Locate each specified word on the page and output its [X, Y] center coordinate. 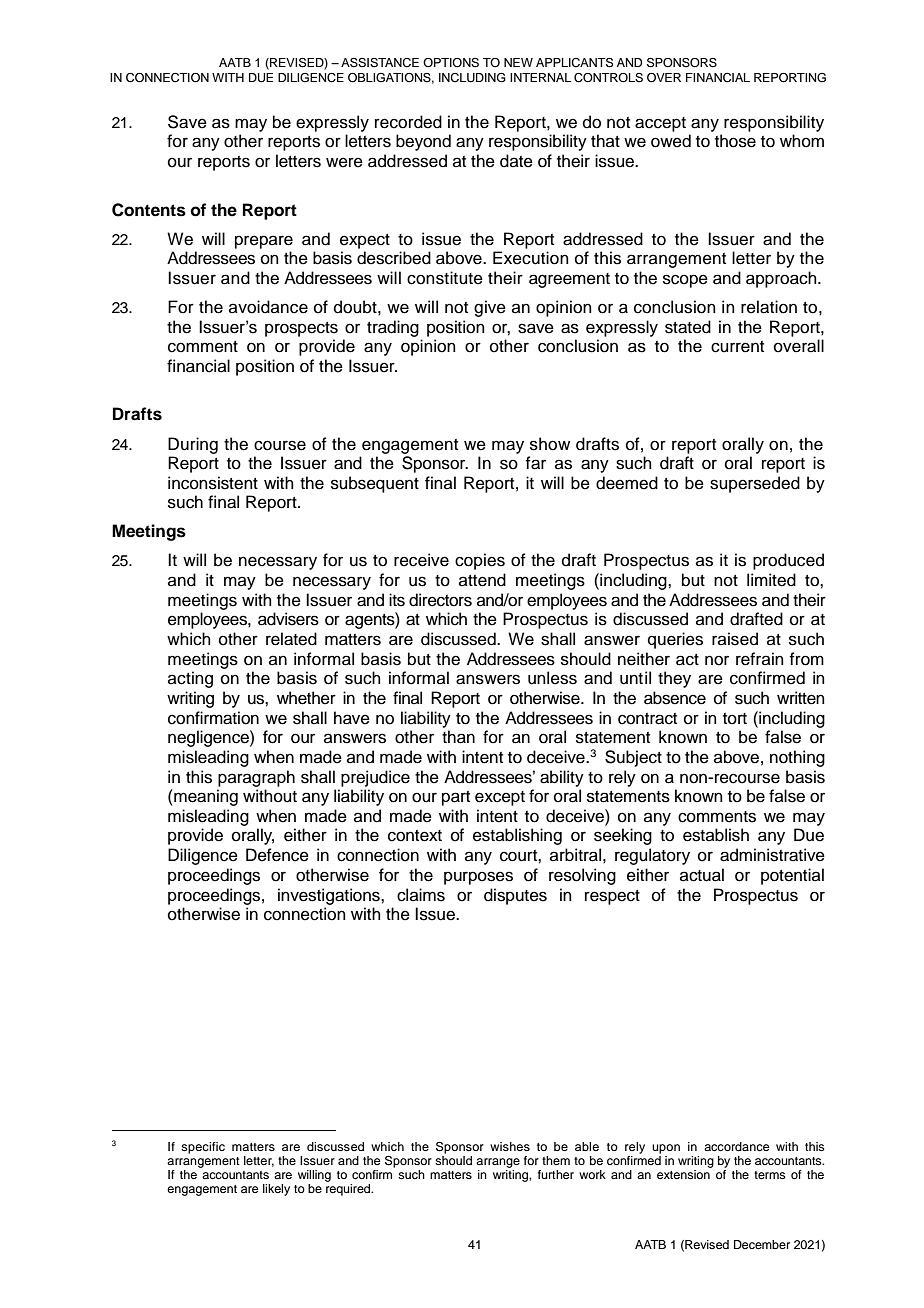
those [735, 141]
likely [276, 1190]
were [344, 162]
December [762, 1244]
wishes [510, 1146]
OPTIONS [451, 63]
